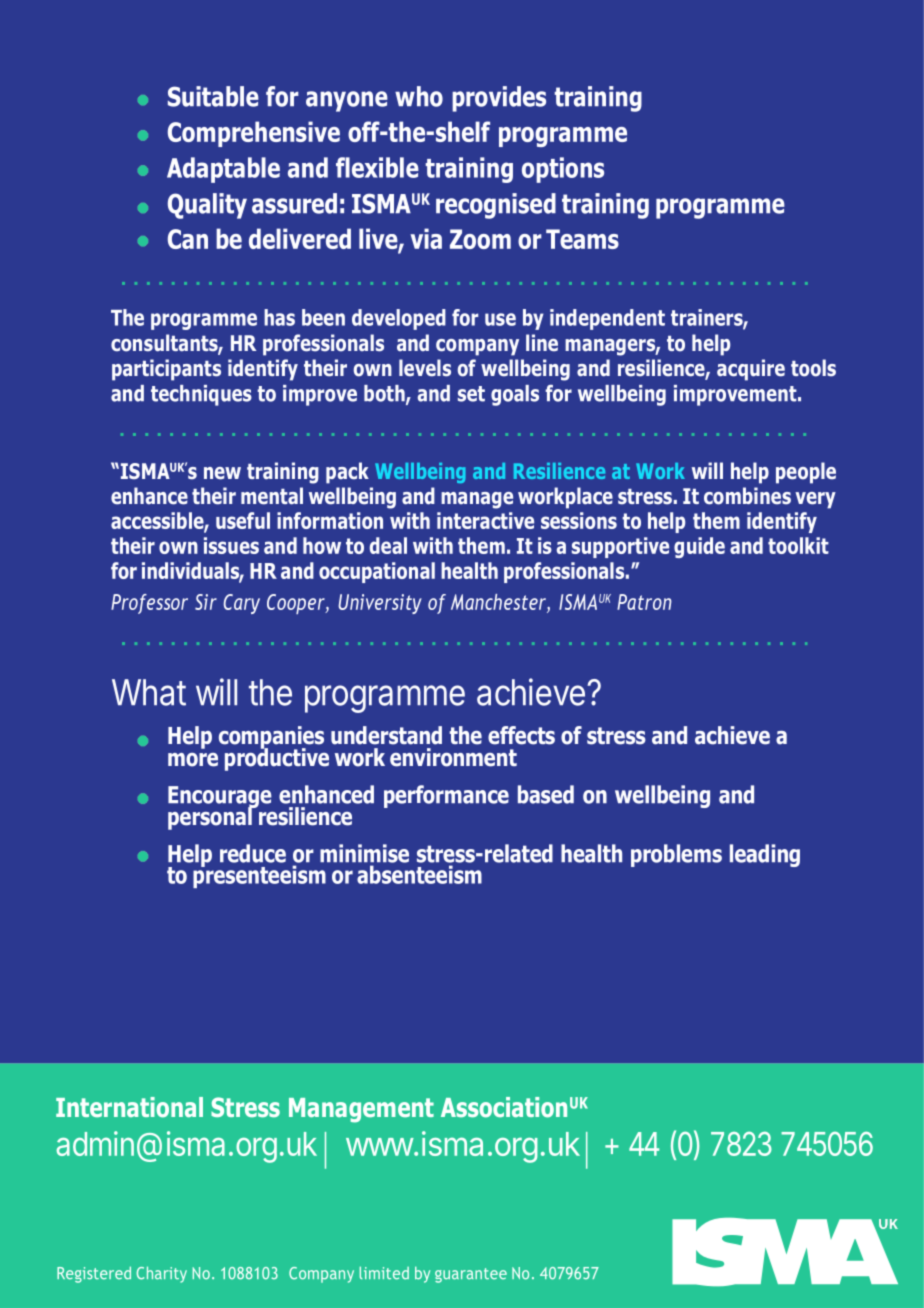 This image has width=924, height=1308. I want to click on acquire, so click(751, 370).
